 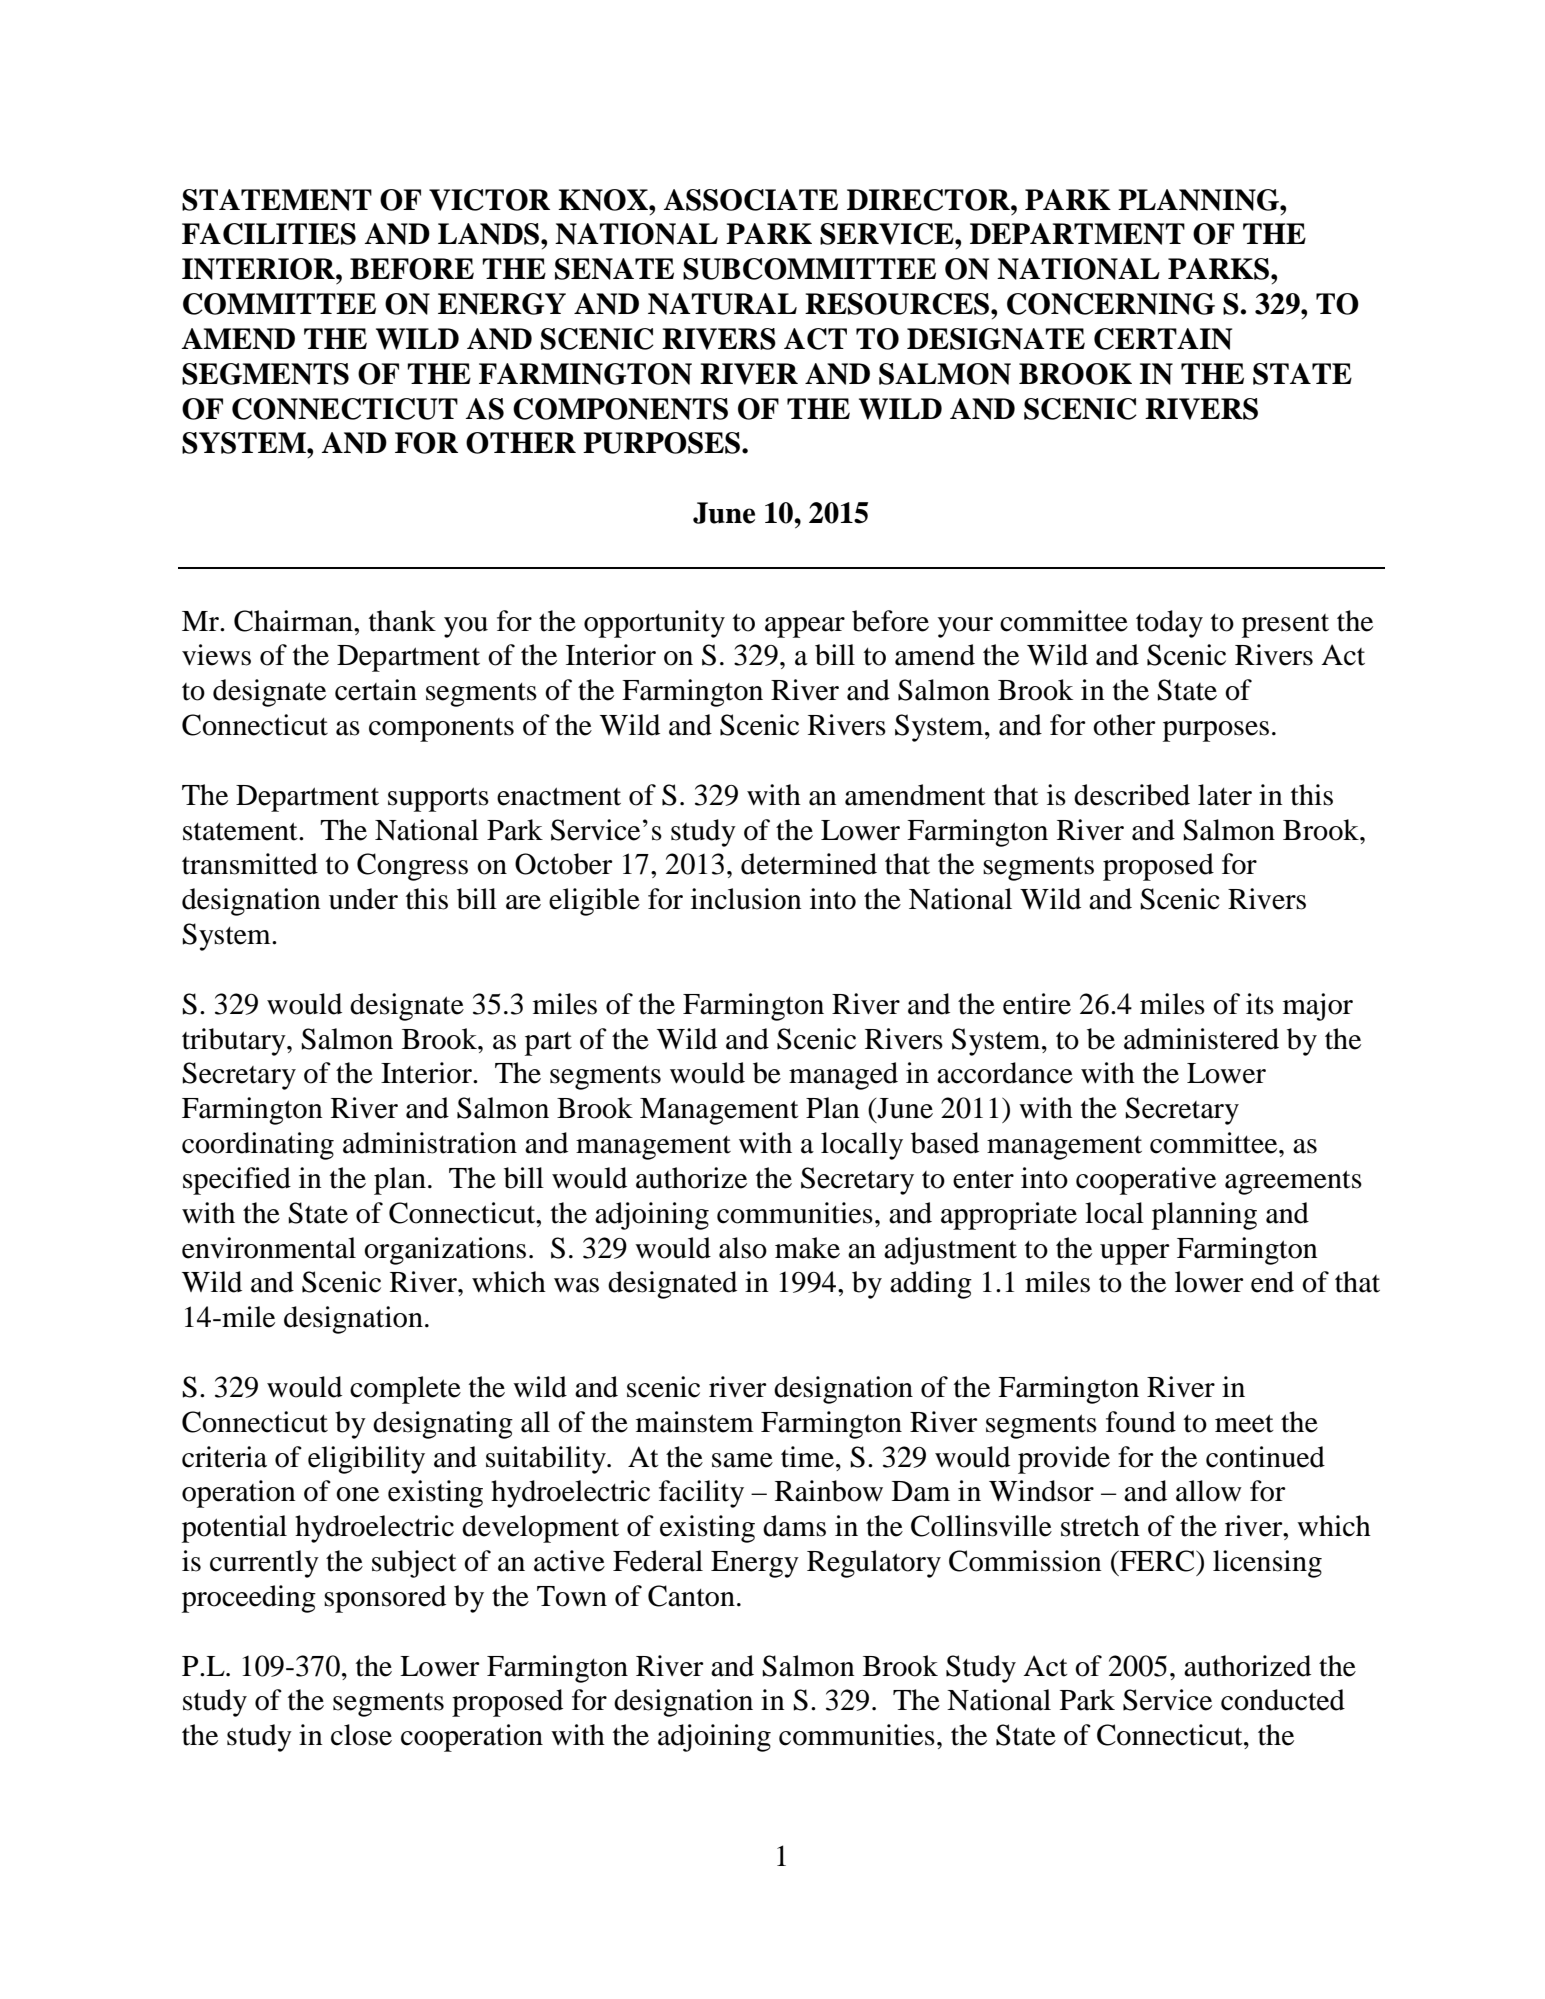 What do you see at coordinates (809, 864) in the page?
I see `determined` at bounding box center [809, 864].
